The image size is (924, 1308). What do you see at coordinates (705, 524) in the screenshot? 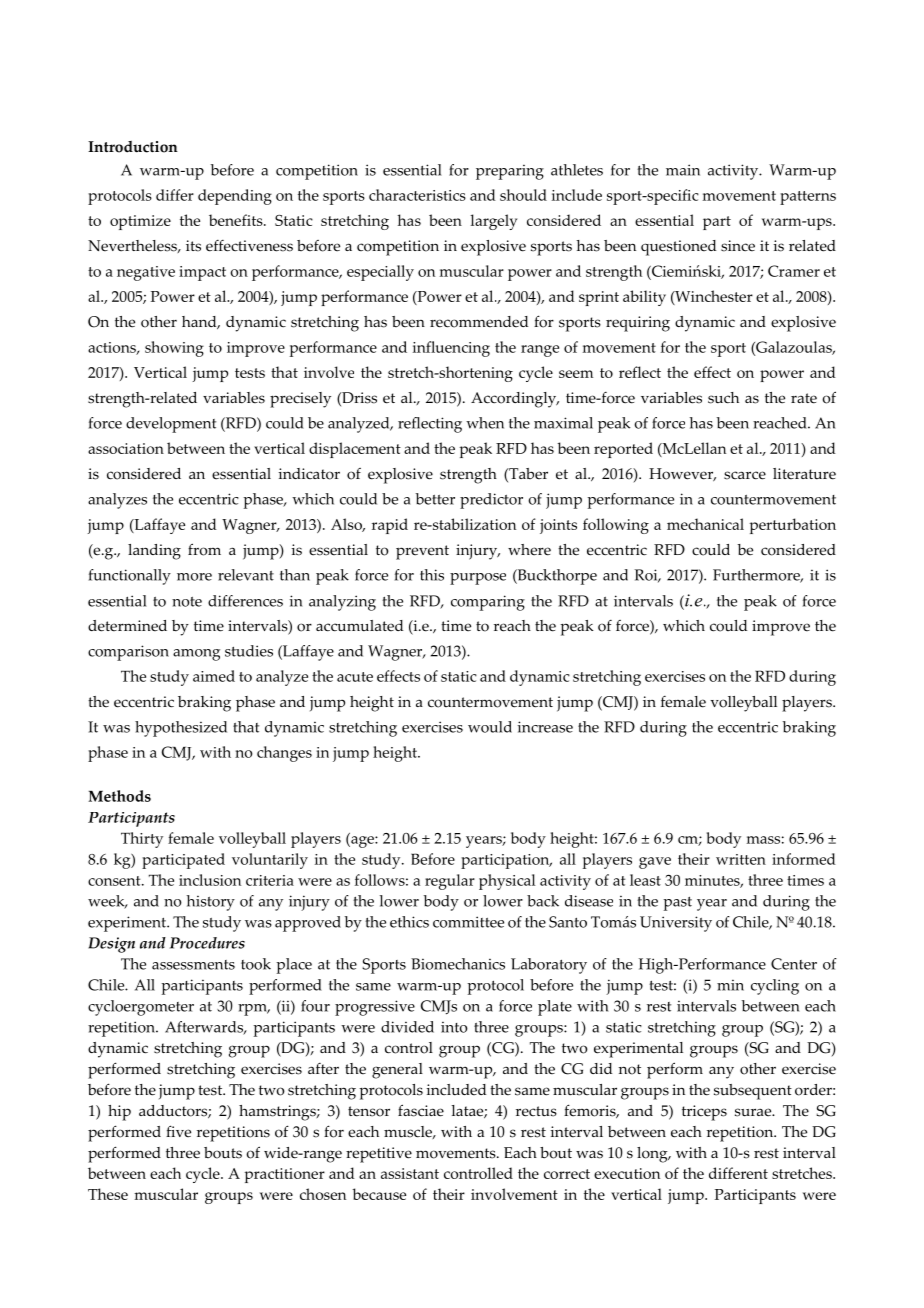
I see `mechanical` at bounding box center [705, 524].
